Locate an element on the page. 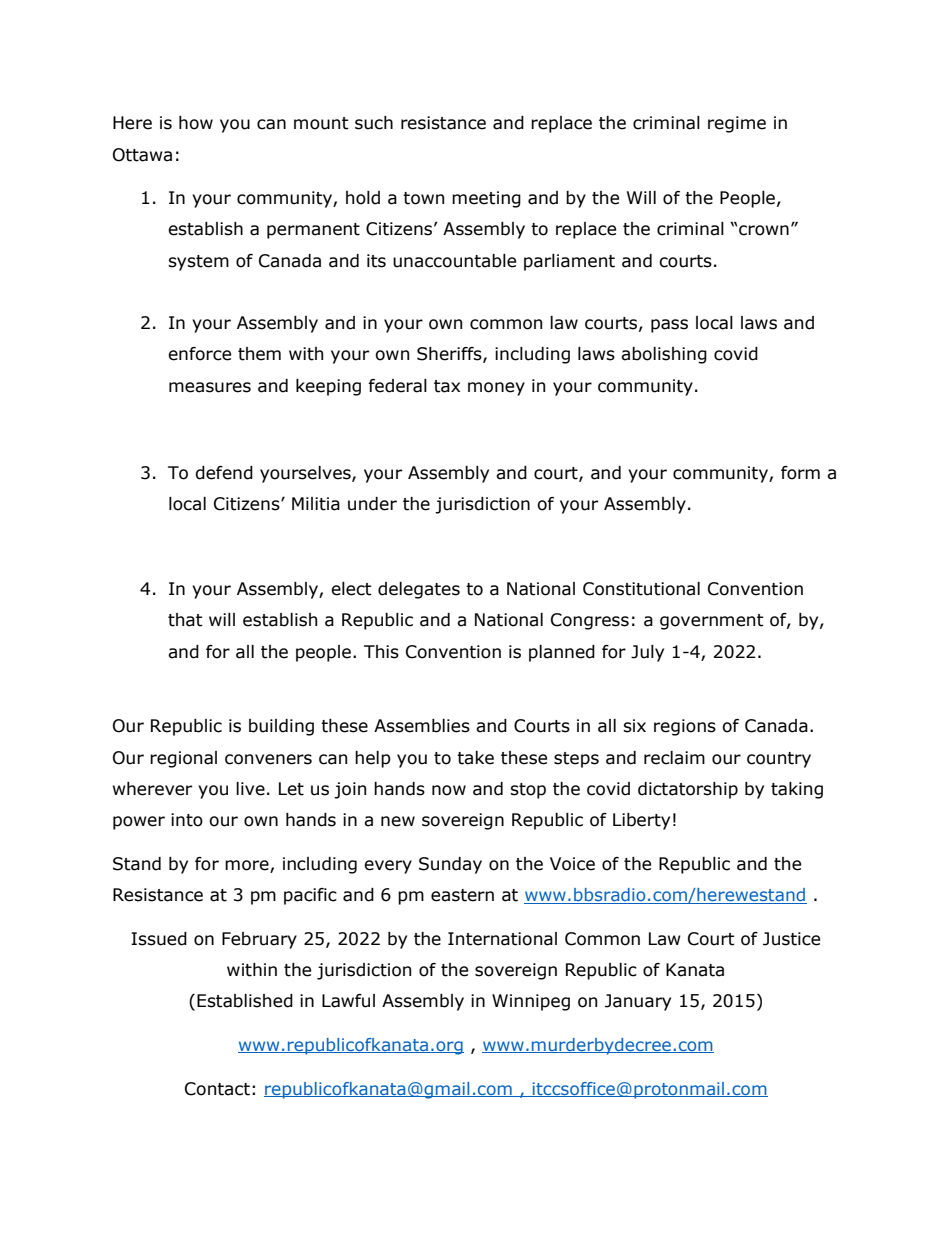  Justice is located at coordinates (791, 939).
